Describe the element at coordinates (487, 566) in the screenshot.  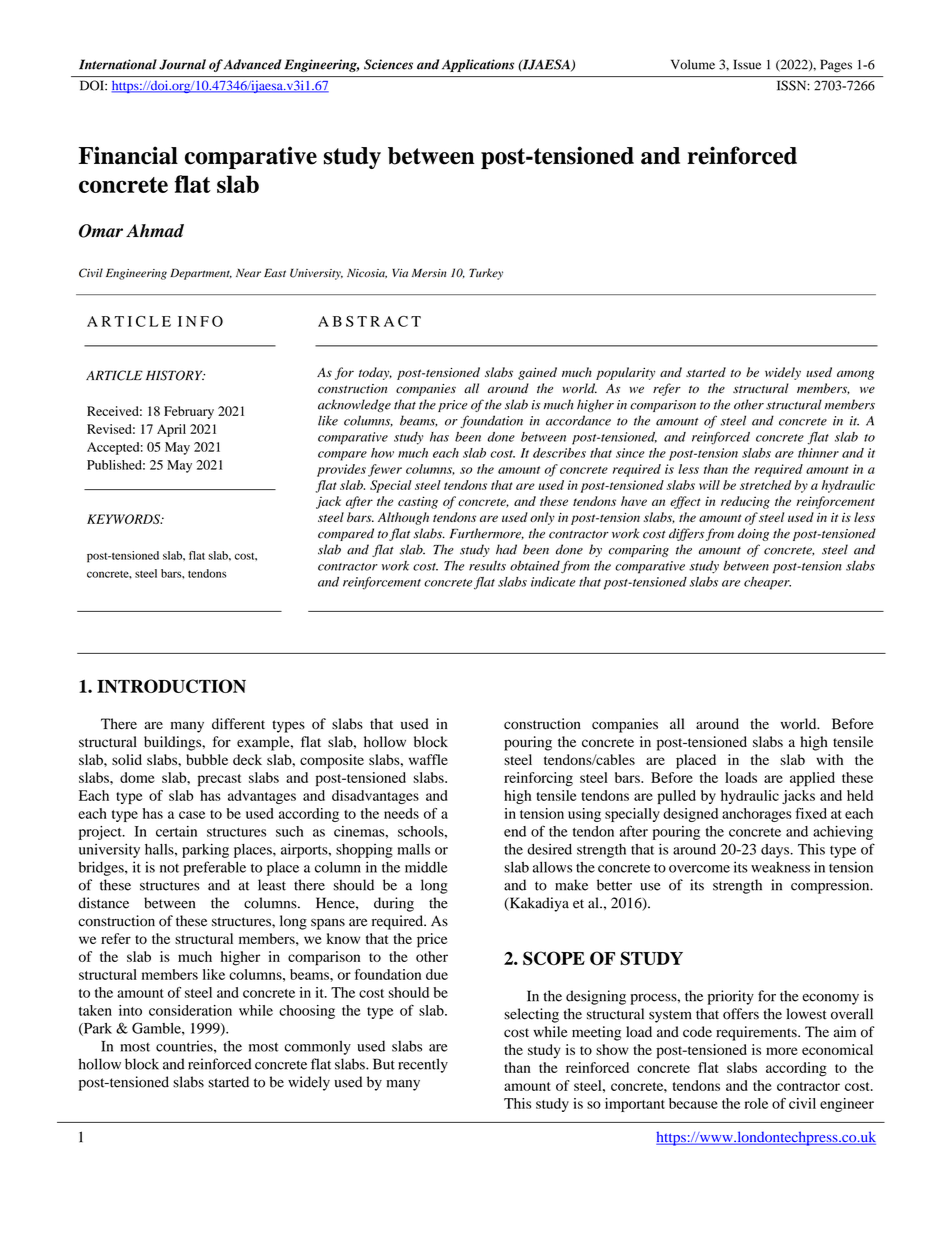
I see `results` at that location.
